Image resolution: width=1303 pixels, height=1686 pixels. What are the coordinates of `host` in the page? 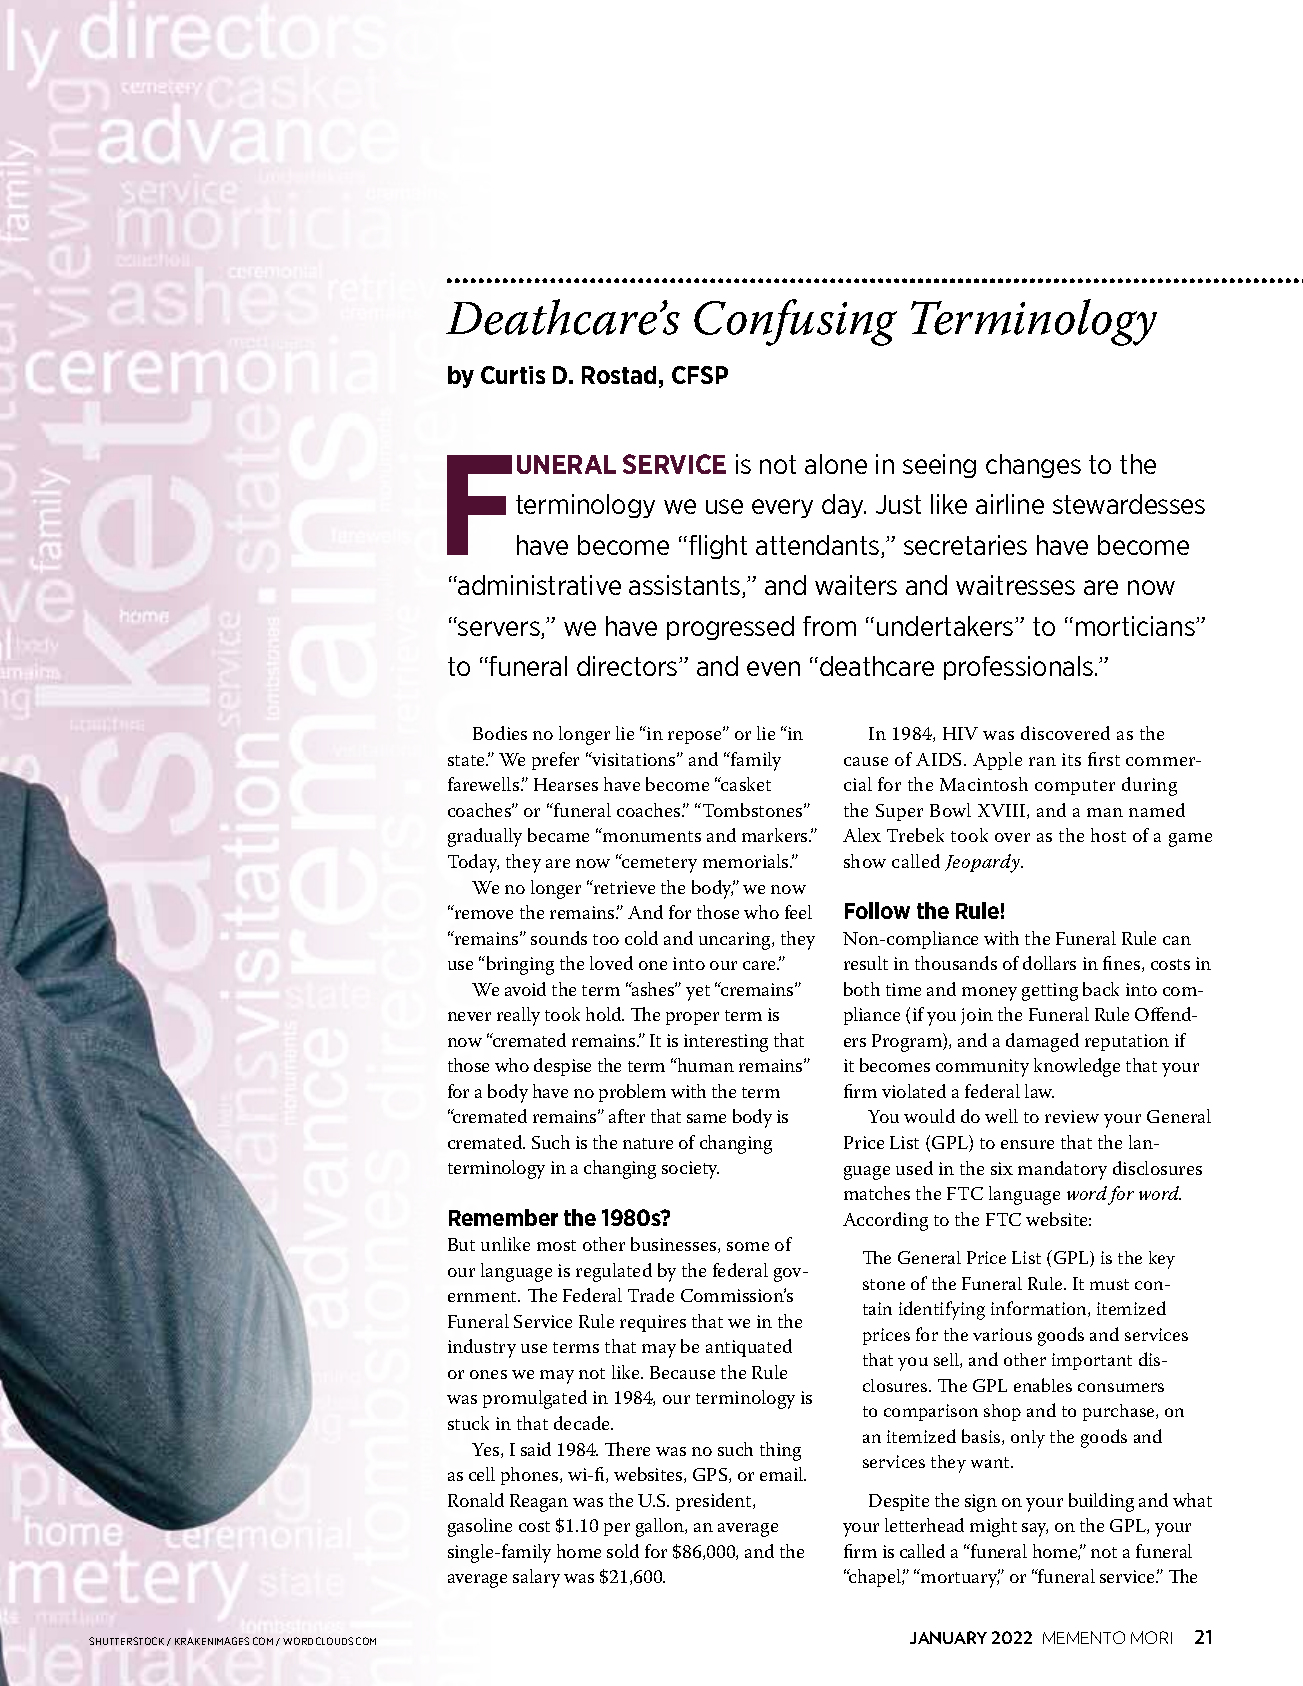 It's located at (1108, 835).
